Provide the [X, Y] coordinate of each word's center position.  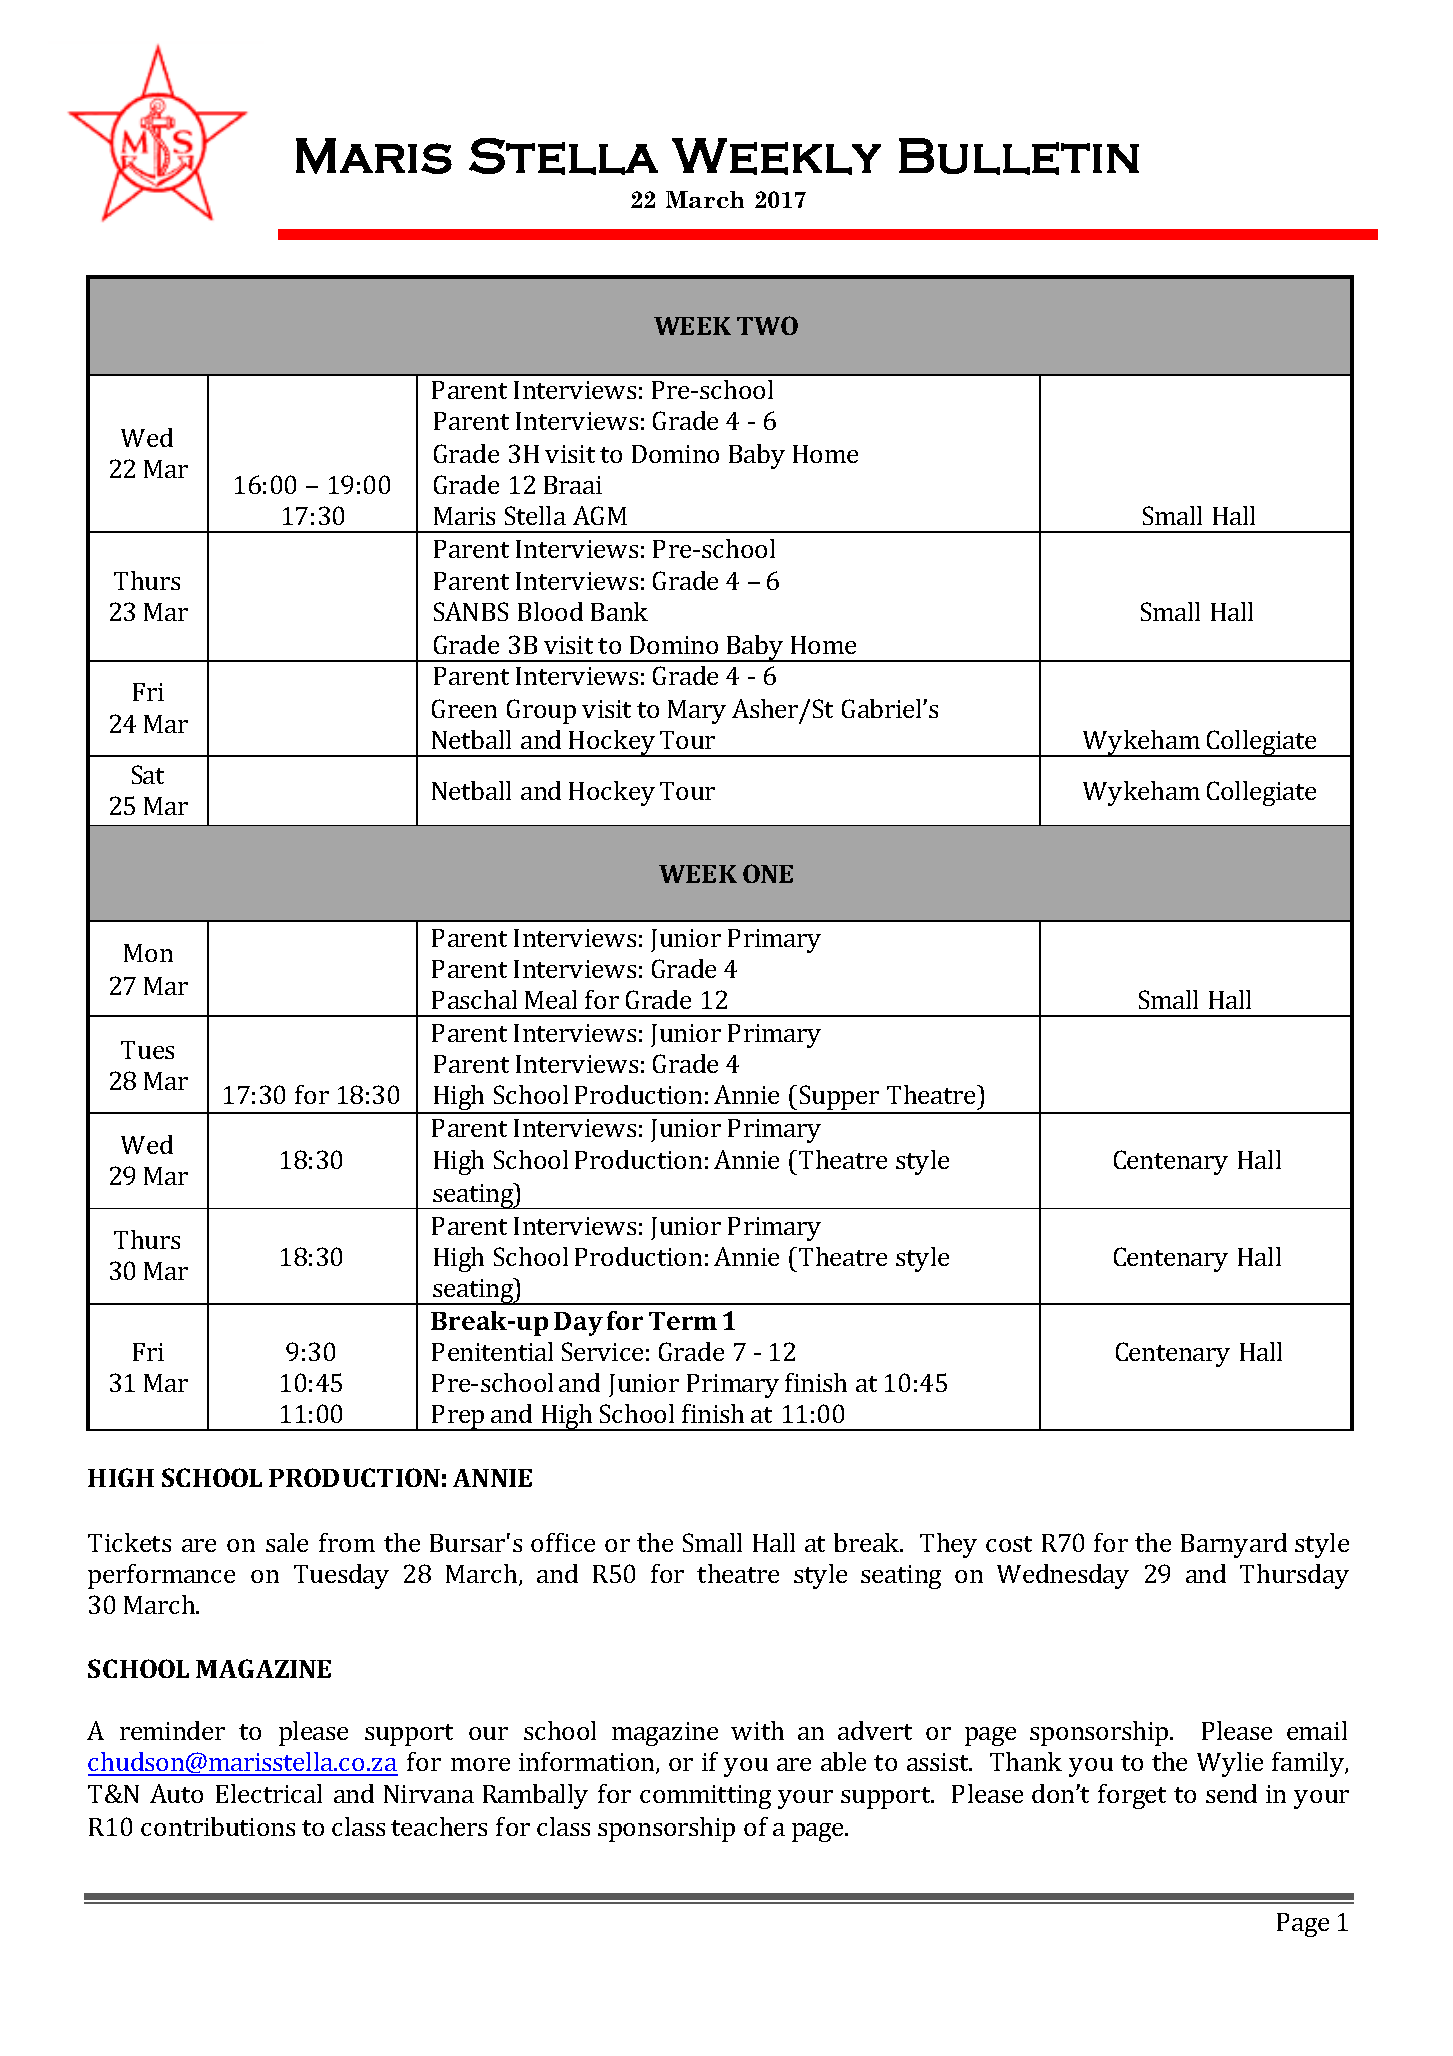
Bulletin [1019, 156]
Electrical [269, 1793]
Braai [573, 485]
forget [1132, 1796]
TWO [767, 325]
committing [705, 1797]
